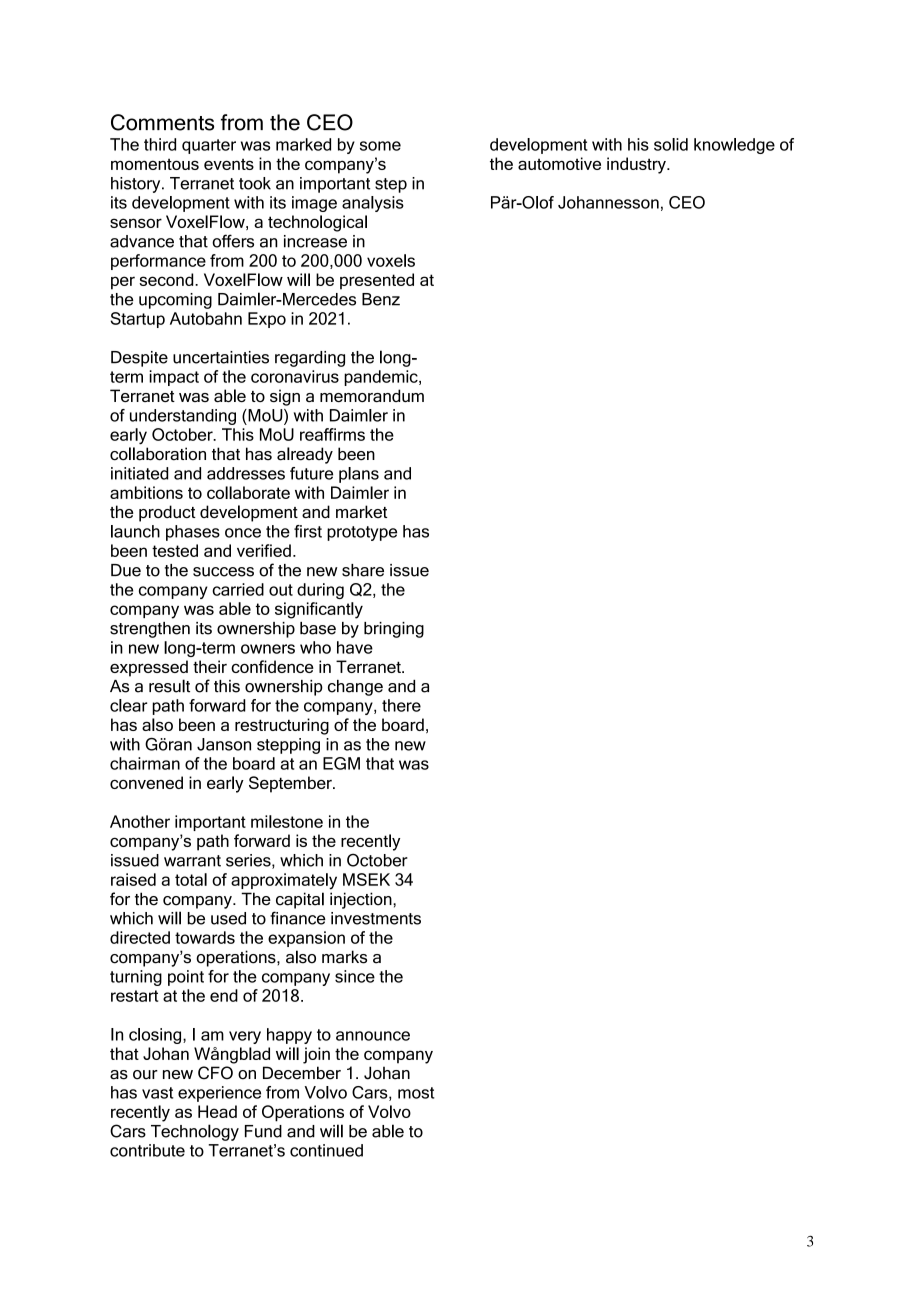 This document has width=924, height=1308. Describe the element at coordinates (209, 146) in the document. I see `quarter` at that location.
